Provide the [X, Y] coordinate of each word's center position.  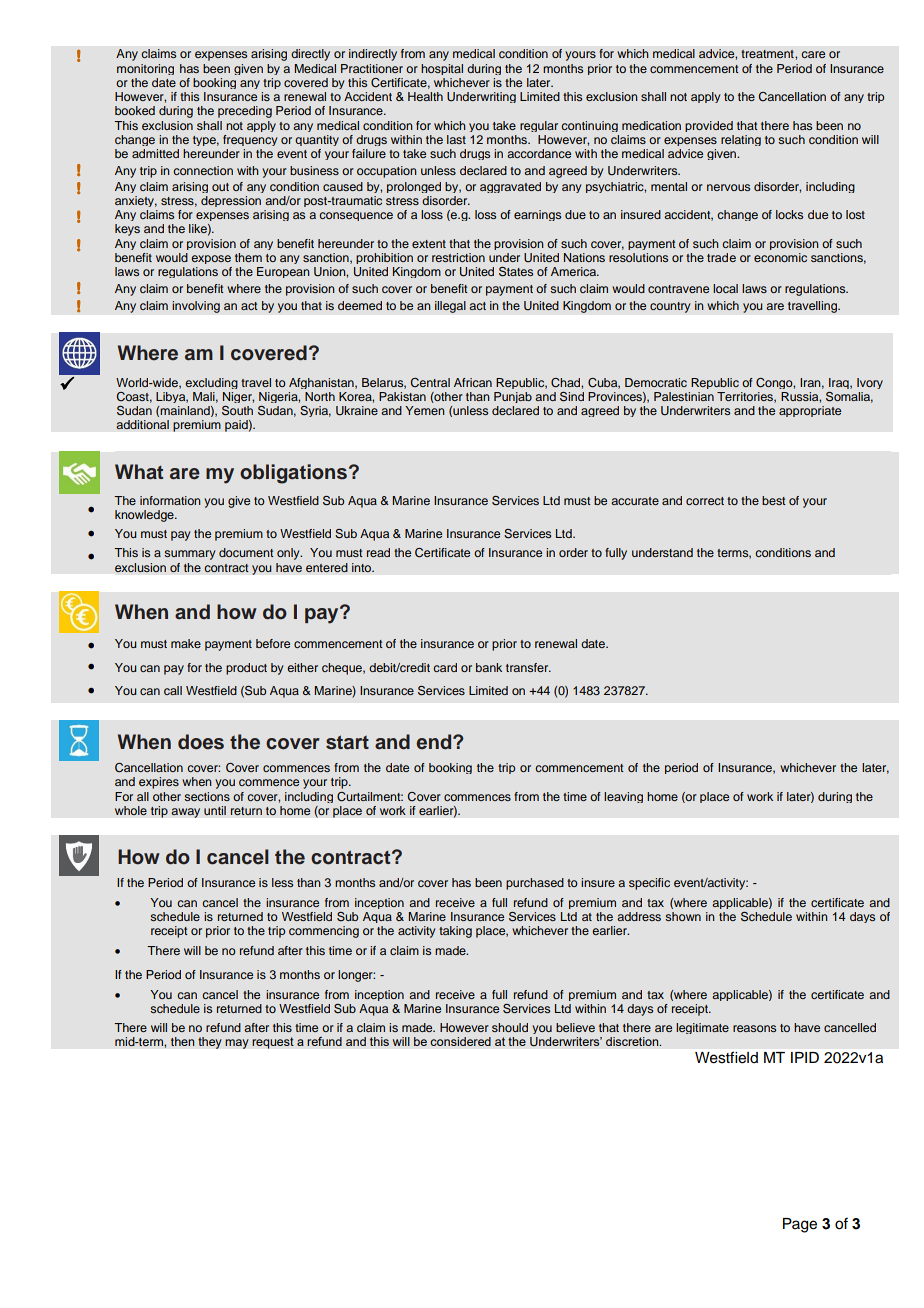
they [210, 1043]
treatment [768, 54]
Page [800, 1225]
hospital [442, 69]
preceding [245, 112]
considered [460, 1041]
